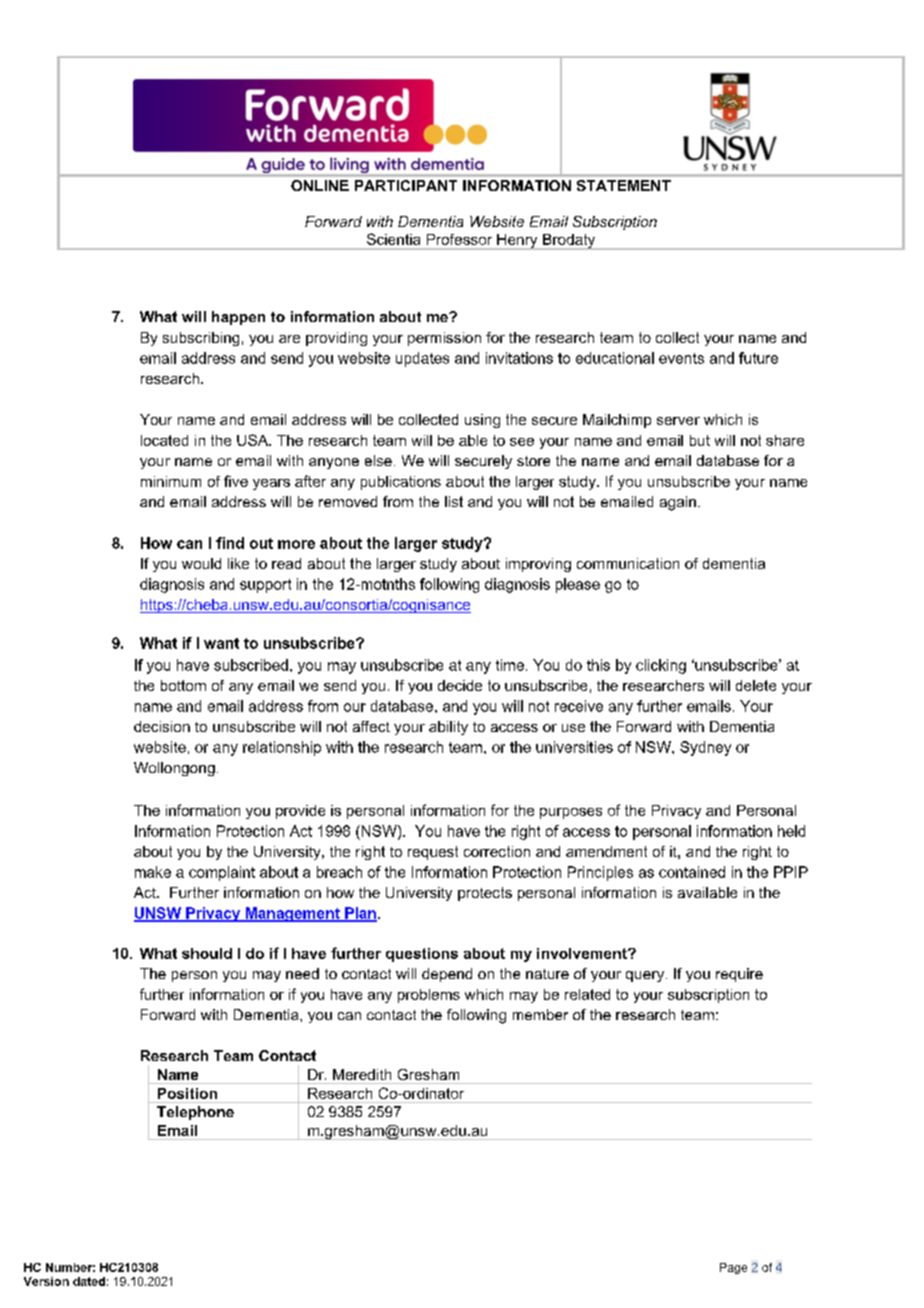 This screenshot has width=924, height=1308. What do you see at coordinates (624, 185) in the screenshot?
I see `STATEMENT` at bounding box center [624, 185].
